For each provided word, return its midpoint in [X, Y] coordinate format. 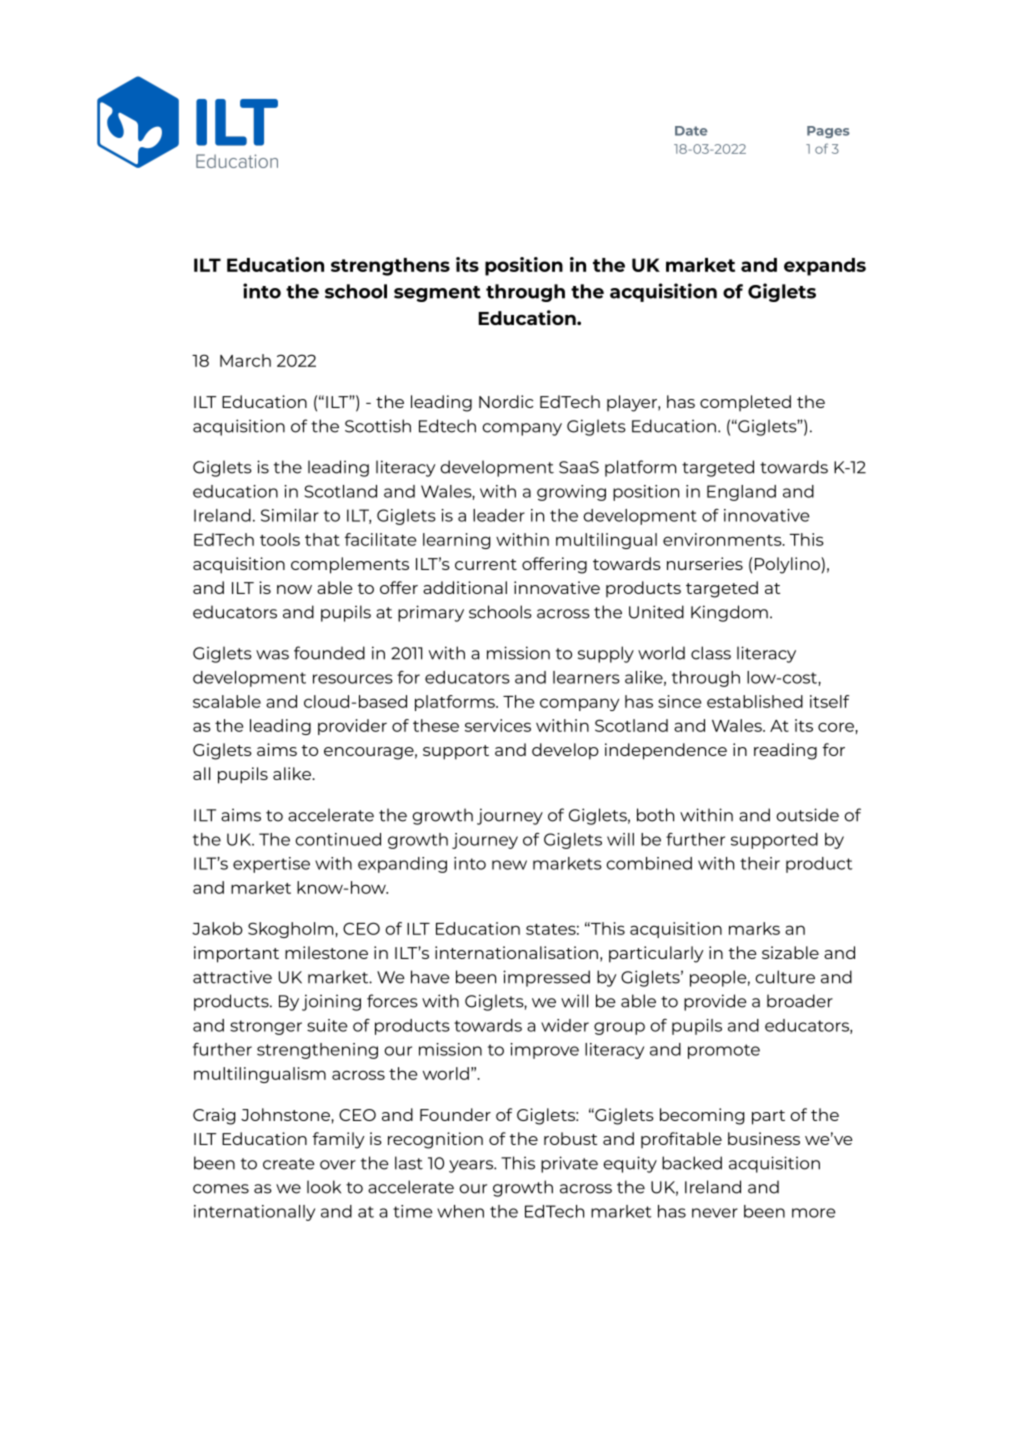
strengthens [390, 267]
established [755, 701]
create [289, 1164]
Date [691, 131]
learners [586, 677]
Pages [828, 132]
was [272, 655]
